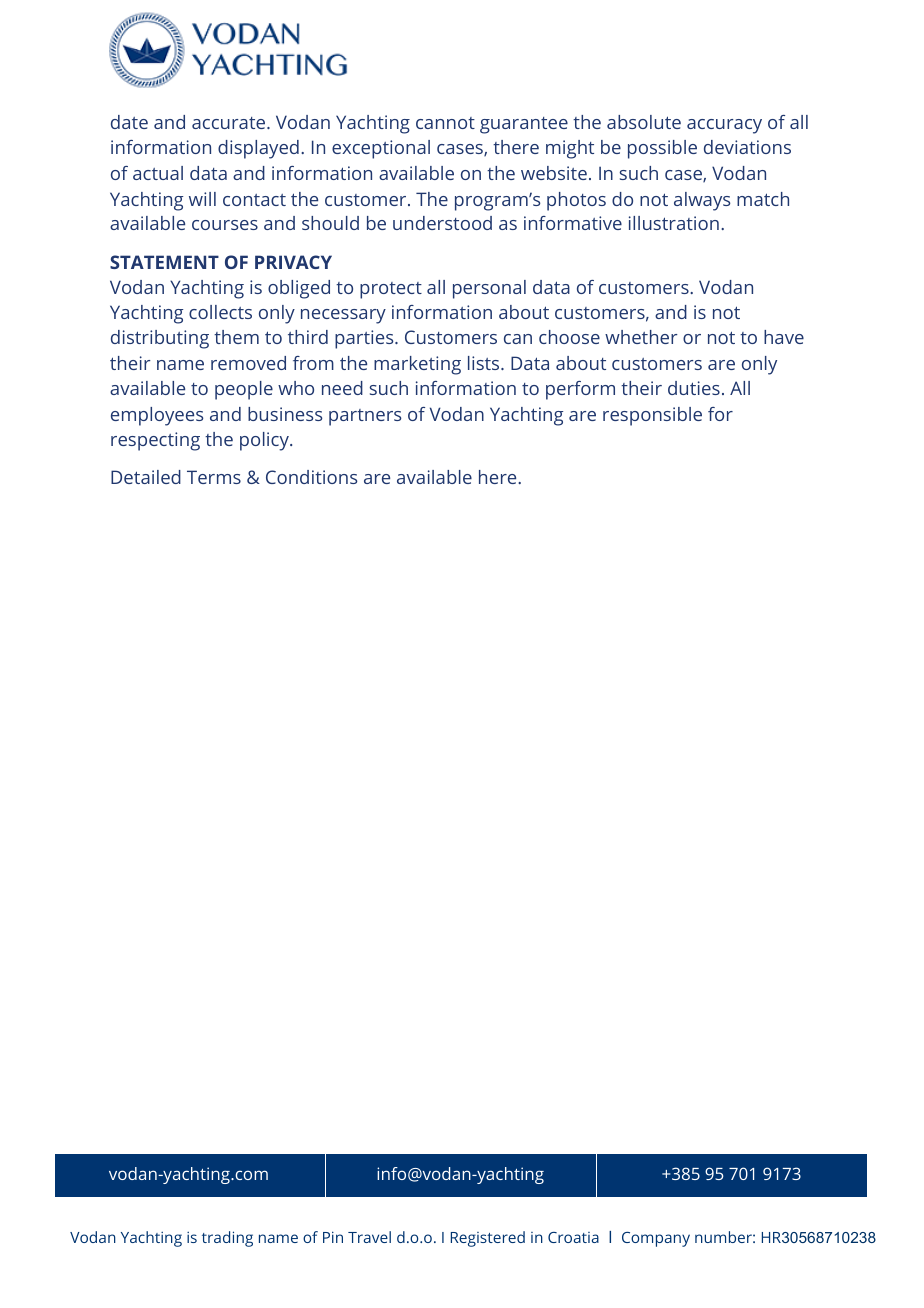 The image size is (924, 1308). I want to click on trading, so click(227, 1239).
